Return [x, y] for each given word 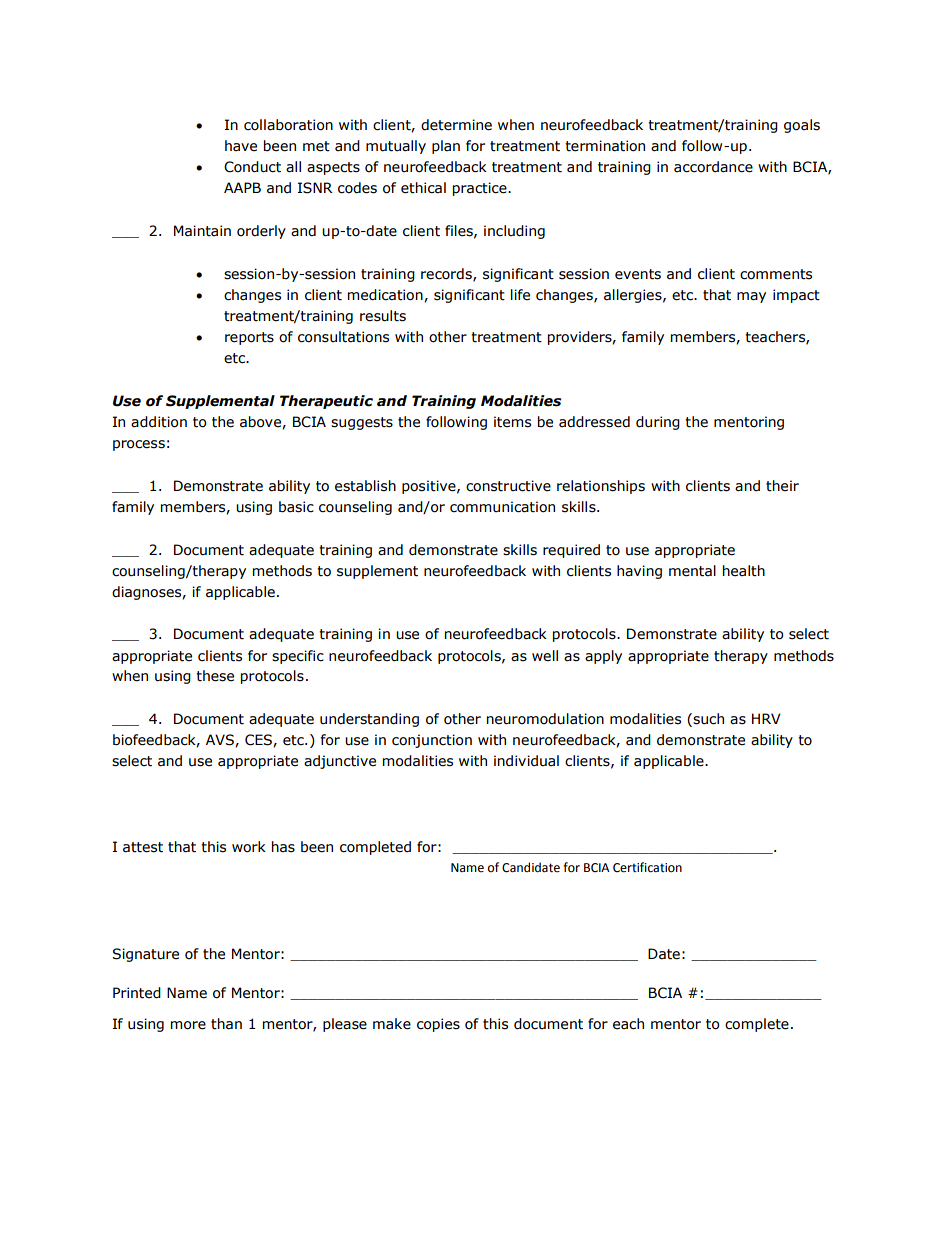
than [226, 1024]
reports [249, 338]
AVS [221, 740]
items [512, 422]
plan [446, 147]
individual [526, 761]
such [707, 720]
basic [296, 507]
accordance [713, 167]
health [744, 571]
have [241, 146]
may [751, 297]
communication [502, 507]
